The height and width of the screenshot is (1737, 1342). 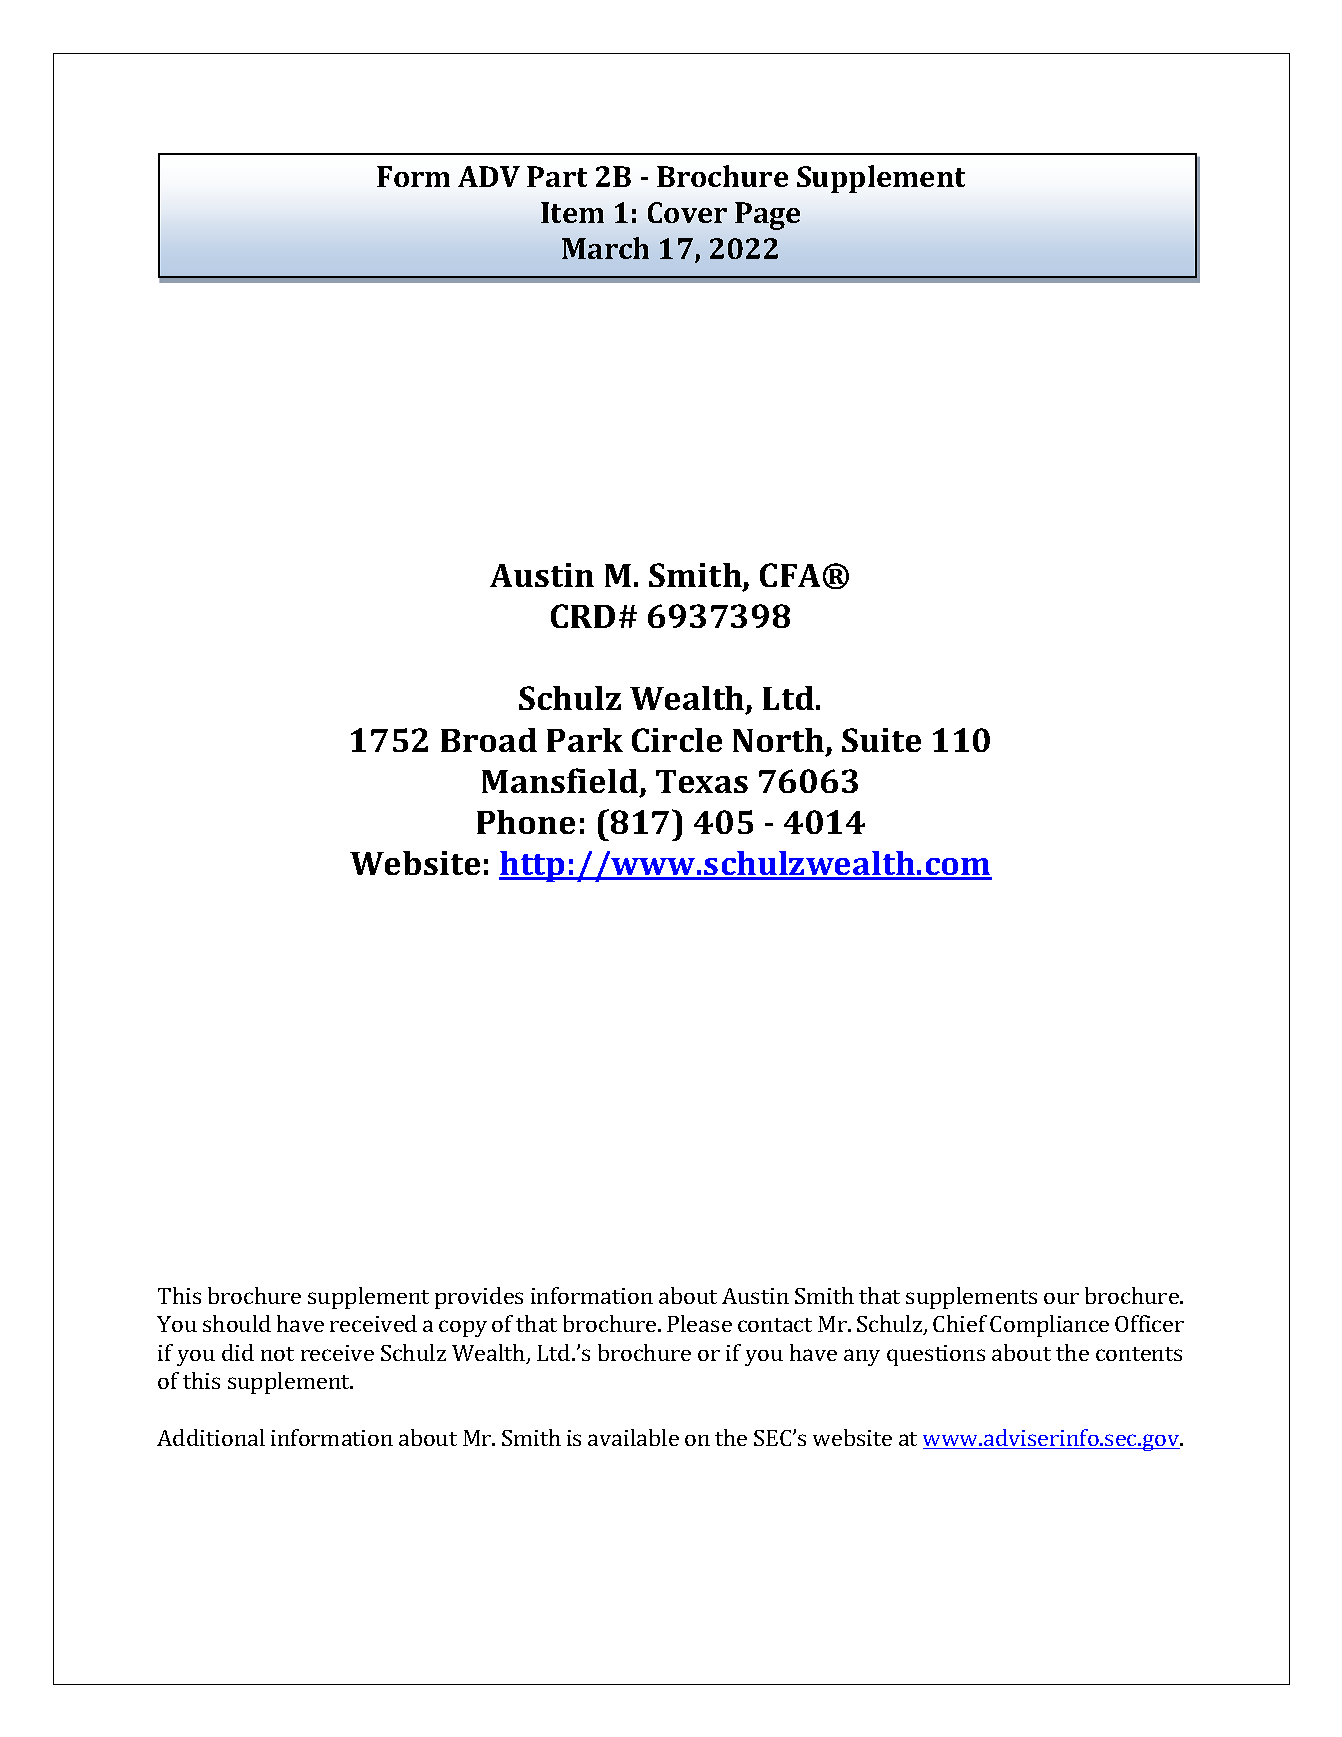 I want to click on Texas, so click(x=702, y=781).
